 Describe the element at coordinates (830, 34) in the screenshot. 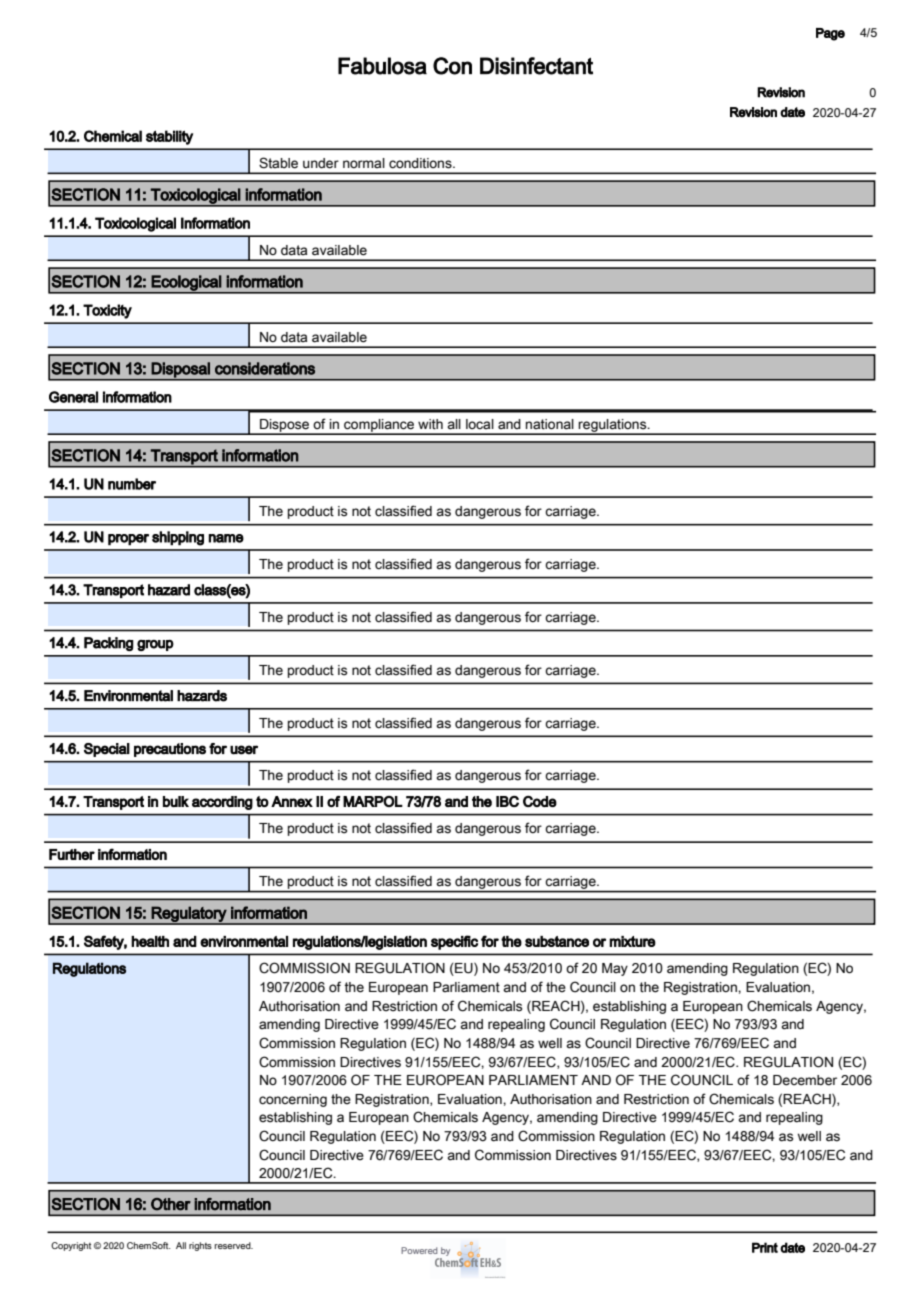

I see `Page` at that location.
